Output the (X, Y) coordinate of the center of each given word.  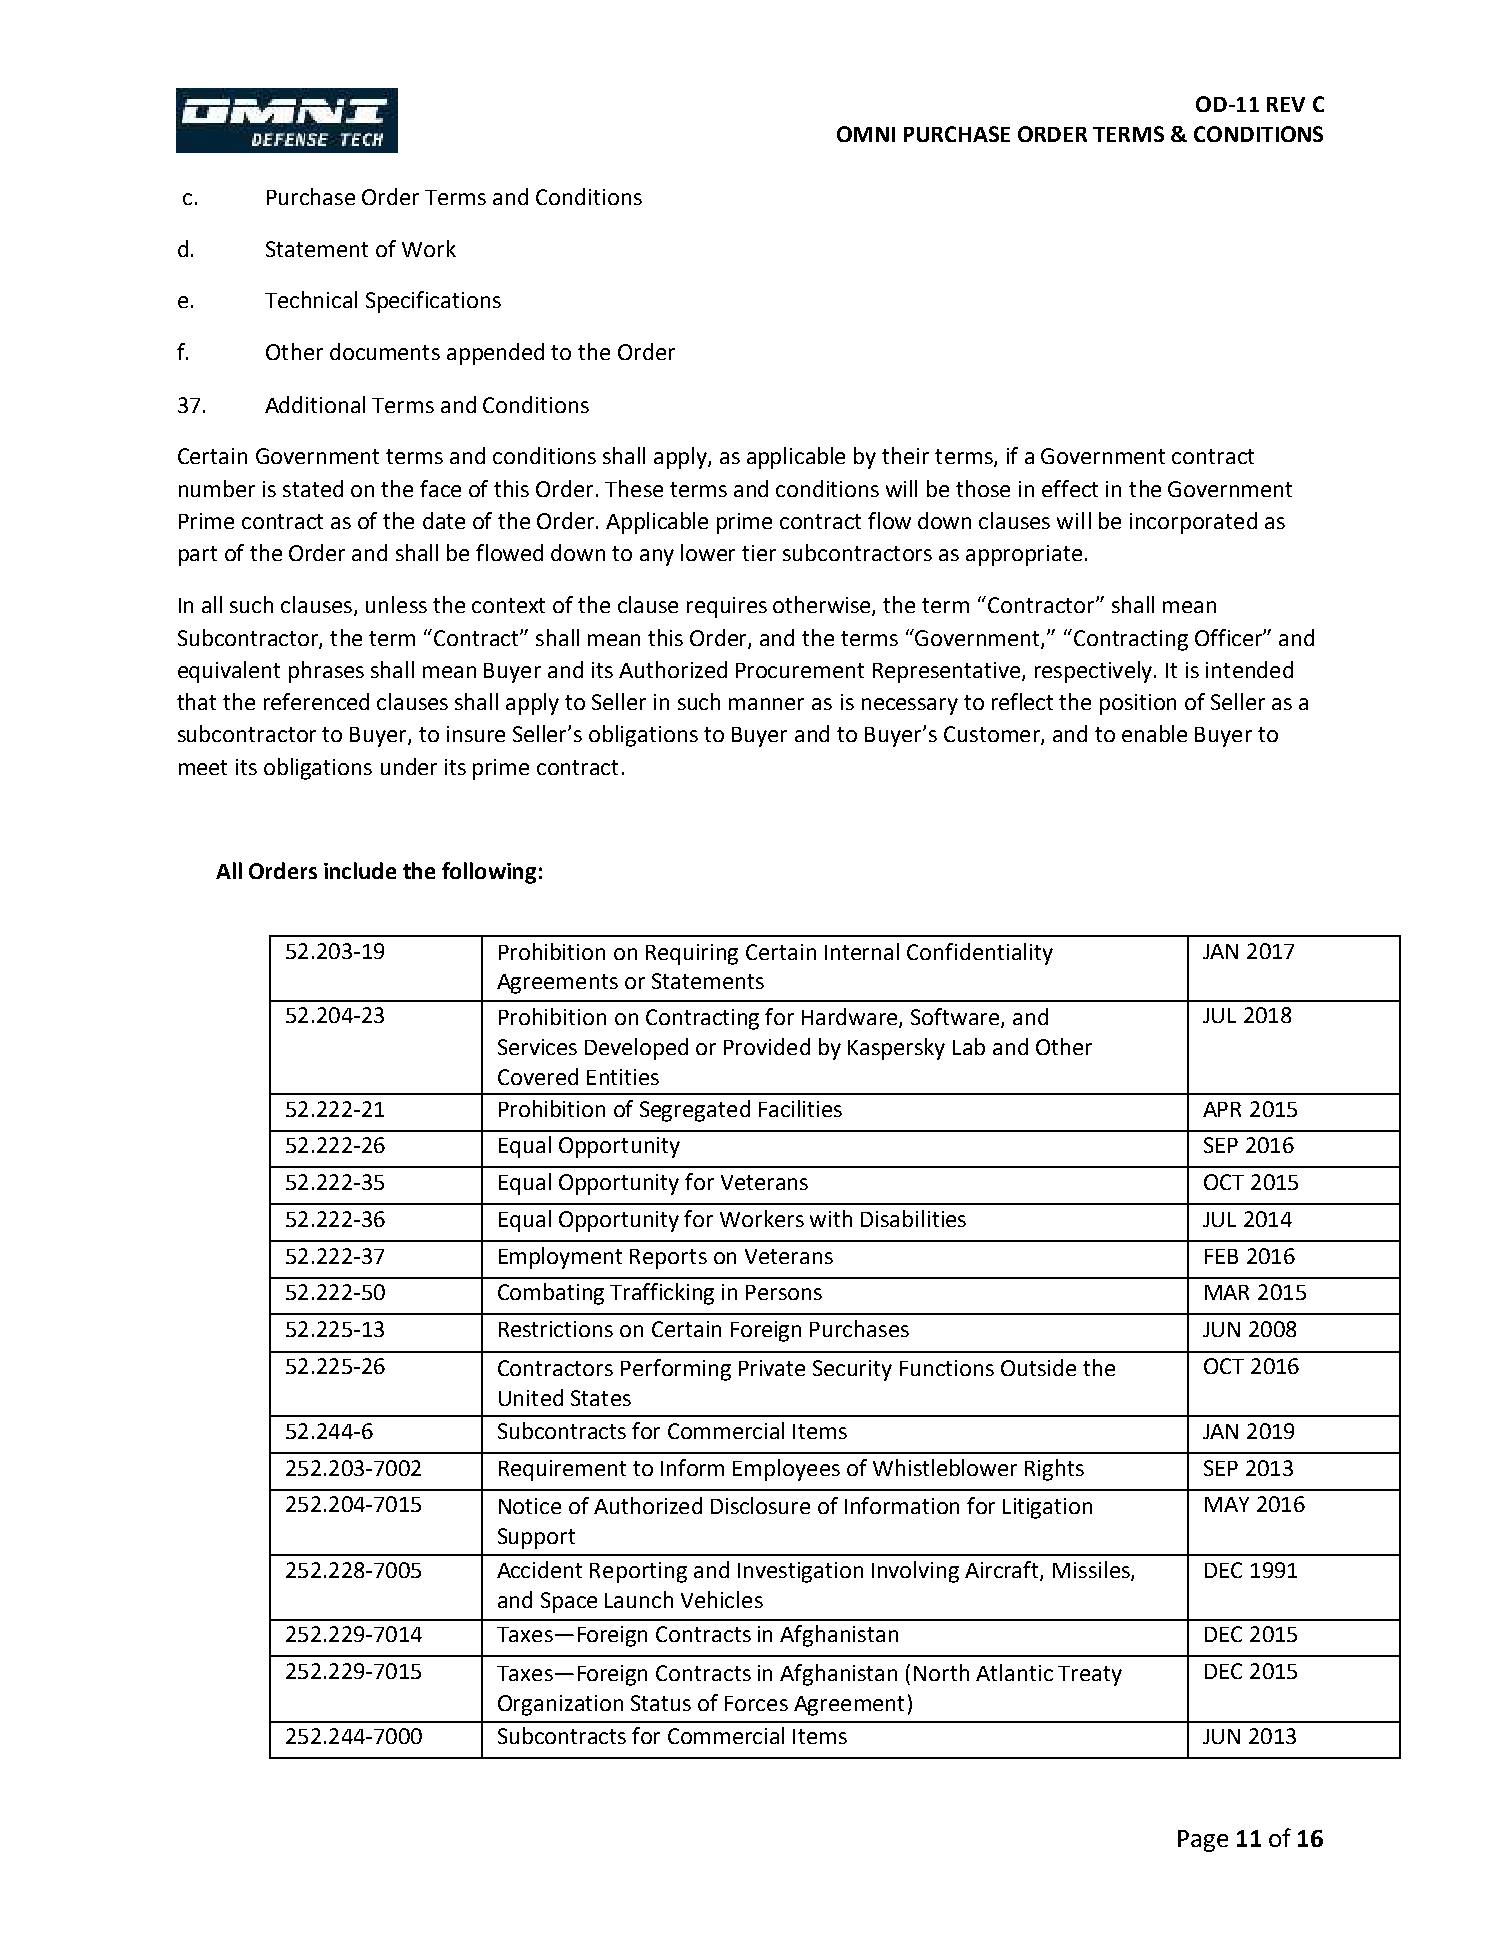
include (360, 870)
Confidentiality (980, 954)
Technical (311, 299)
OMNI (866, 134)
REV (1286, 104)
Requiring (692, 954)
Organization (560, 1705)
